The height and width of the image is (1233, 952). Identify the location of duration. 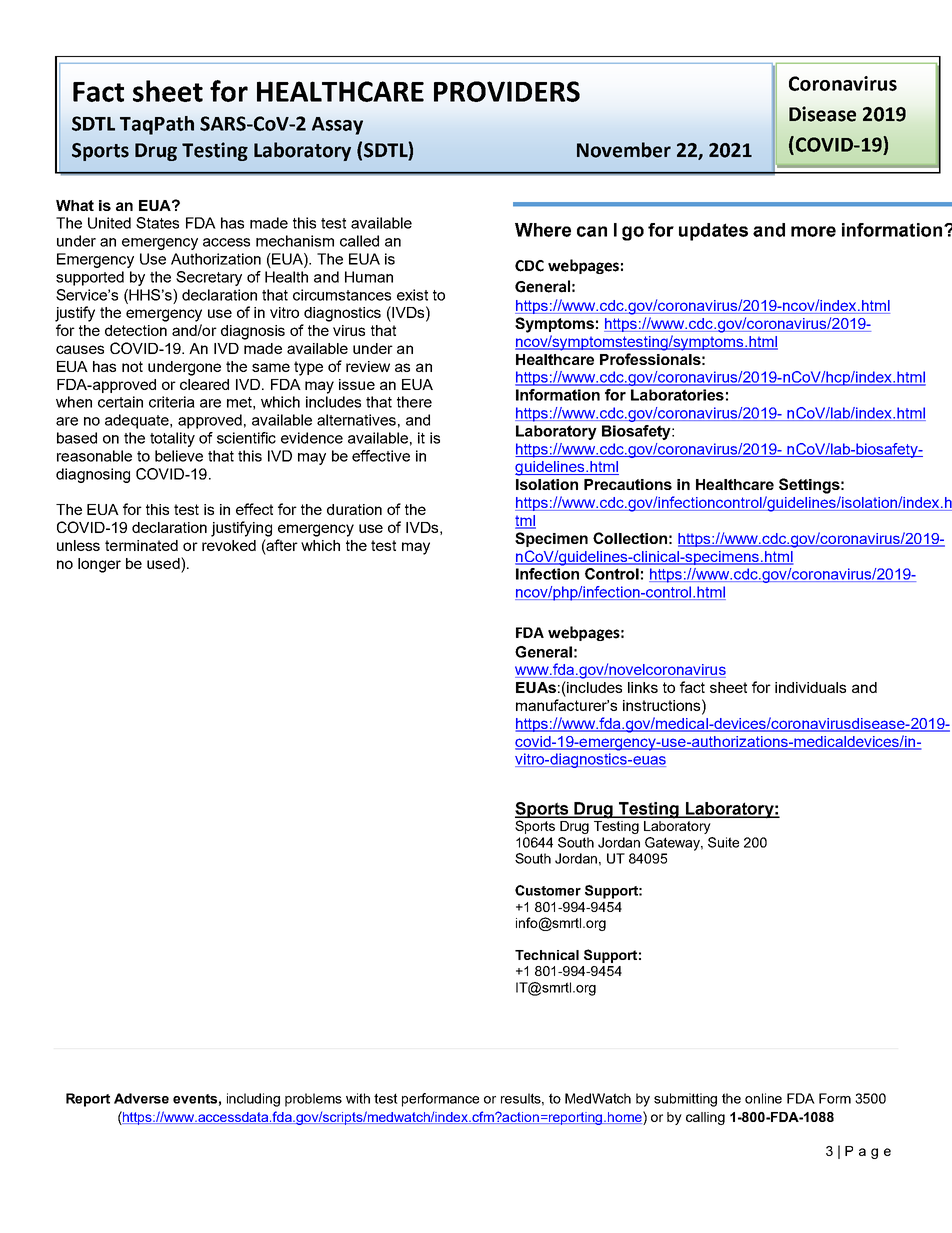
(354, 509).
